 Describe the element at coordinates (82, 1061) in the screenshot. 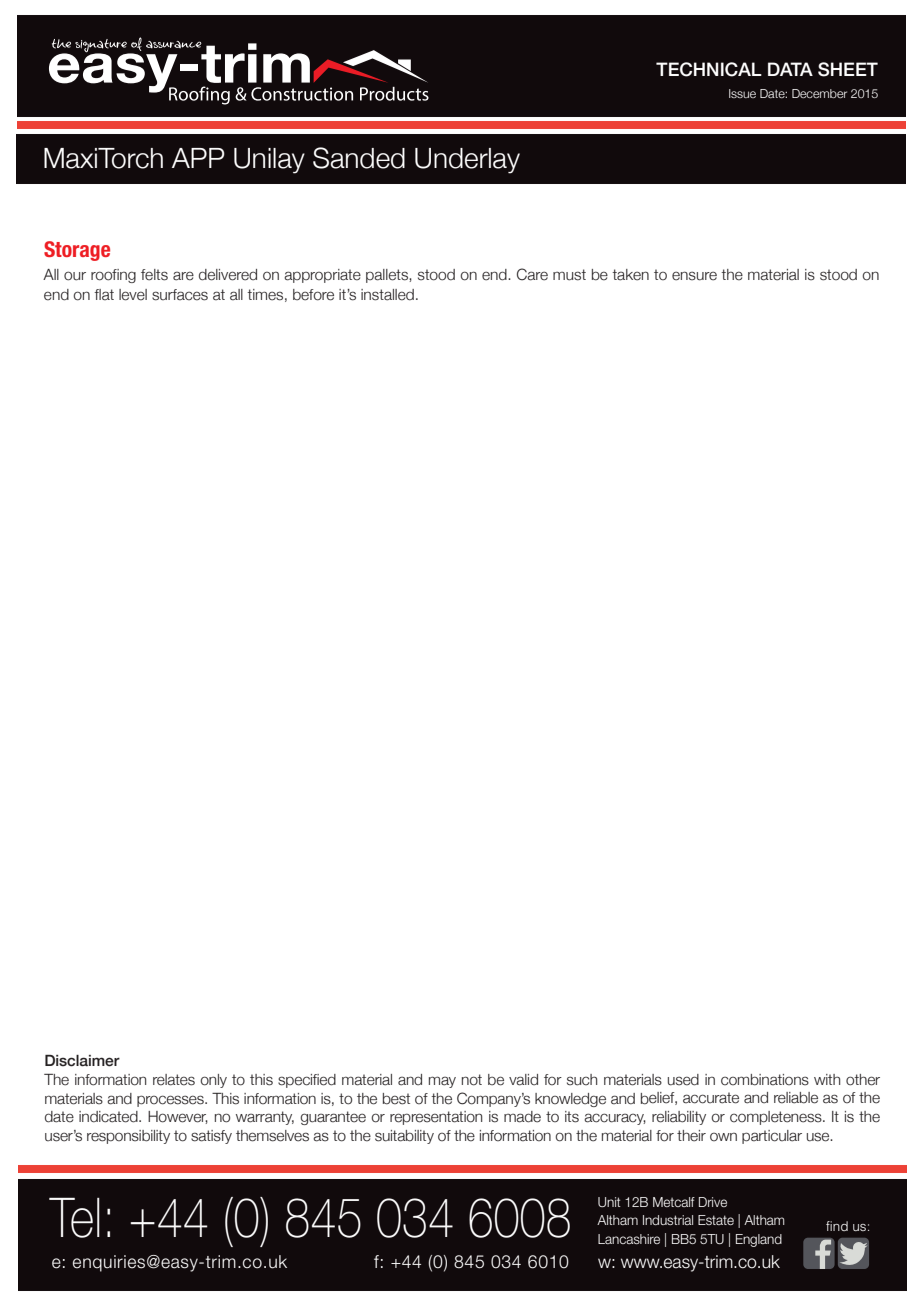

I see `Disclaimer` at that location.
